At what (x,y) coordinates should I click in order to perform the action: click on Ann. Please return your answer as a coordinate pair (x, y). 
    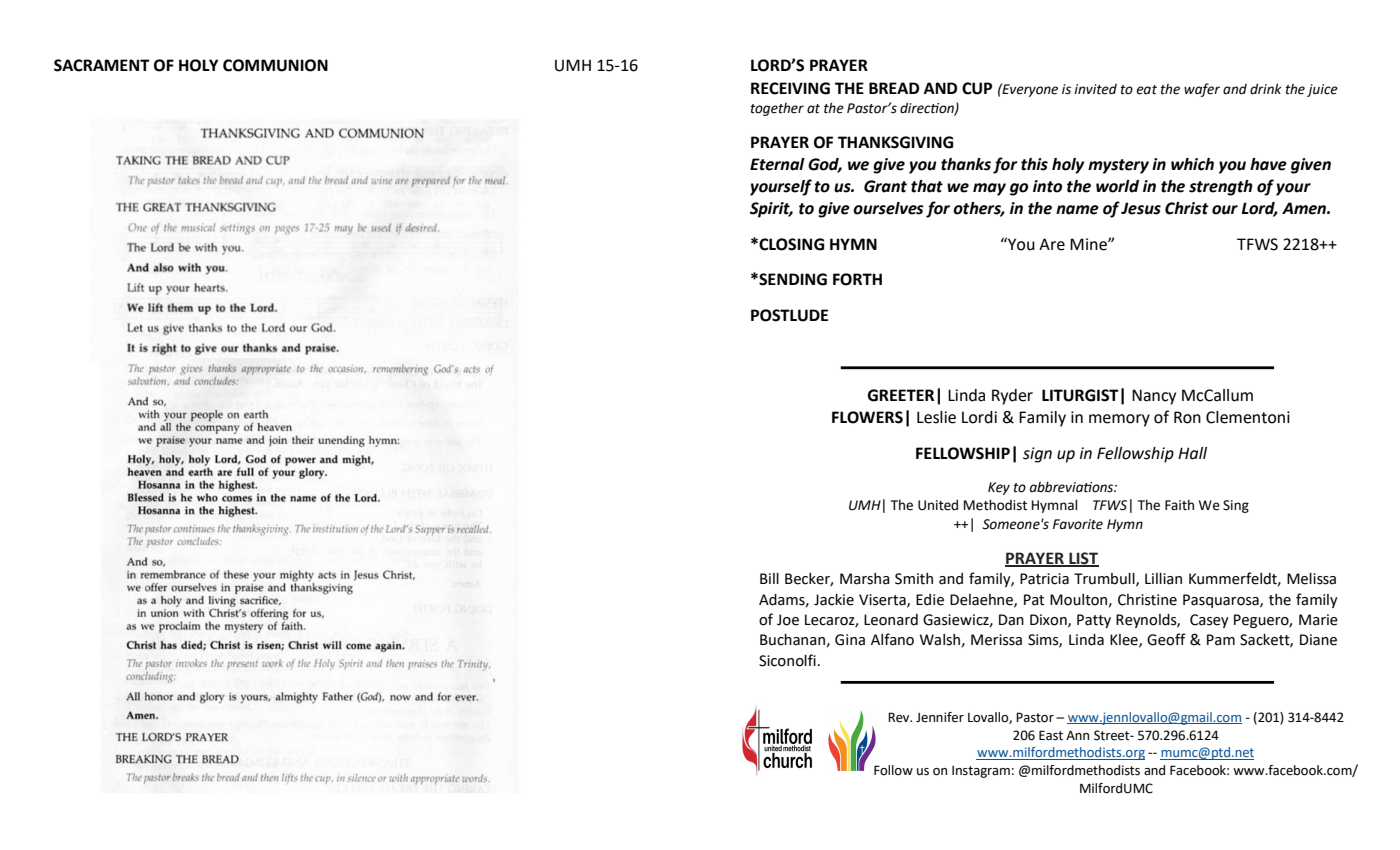
    Looking at the image, I should click on (1077, 735).
